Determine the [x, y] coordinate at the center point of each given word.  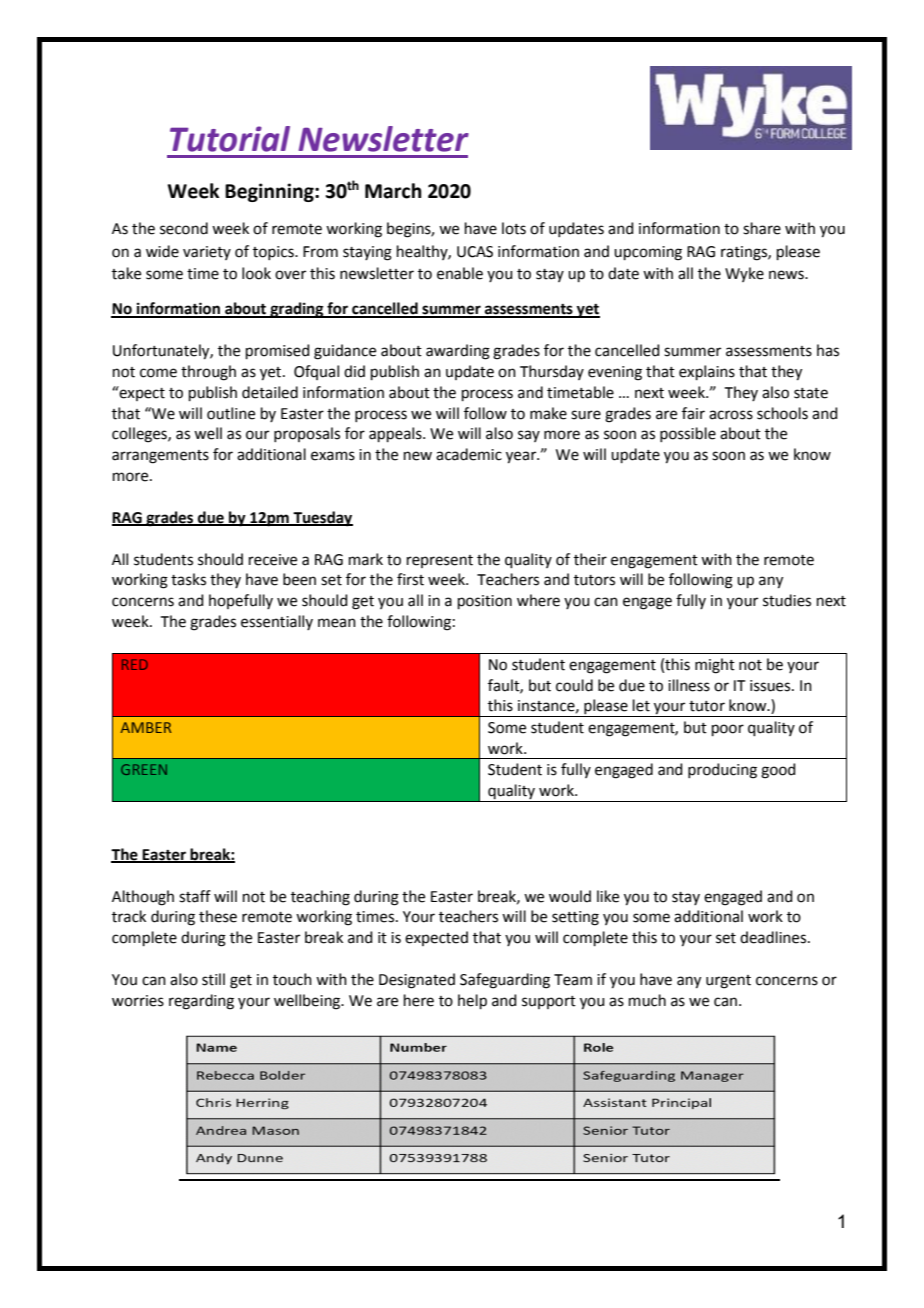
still [213, 979]
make [548, 413]
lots [514, 228]
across [731, 415]
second [184, 228]
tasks [188, 579]
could [574, 685]
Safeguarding [505, 981]
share [762, 228]
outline [231, 413]
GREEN [144, 769]
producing [722, 771]
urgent [728, 982]
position [485, 602]
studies [787, 600]
